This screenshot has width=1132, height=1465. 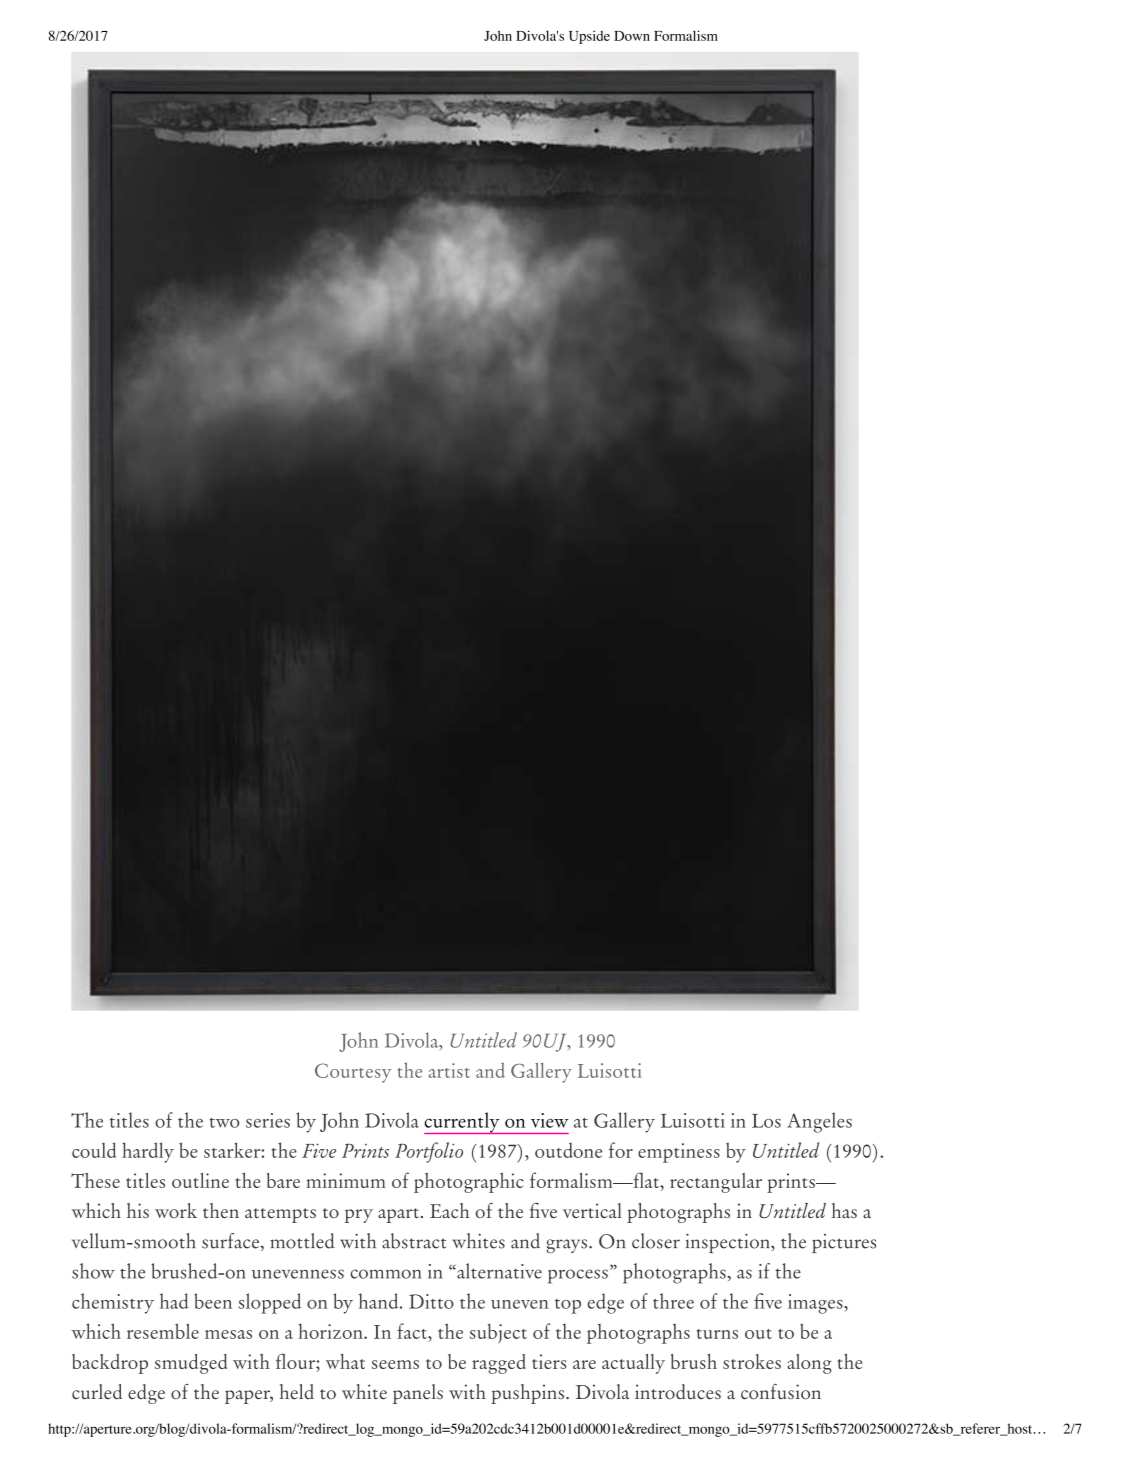 I want to click on artist, so click(x=449, y=1070).
